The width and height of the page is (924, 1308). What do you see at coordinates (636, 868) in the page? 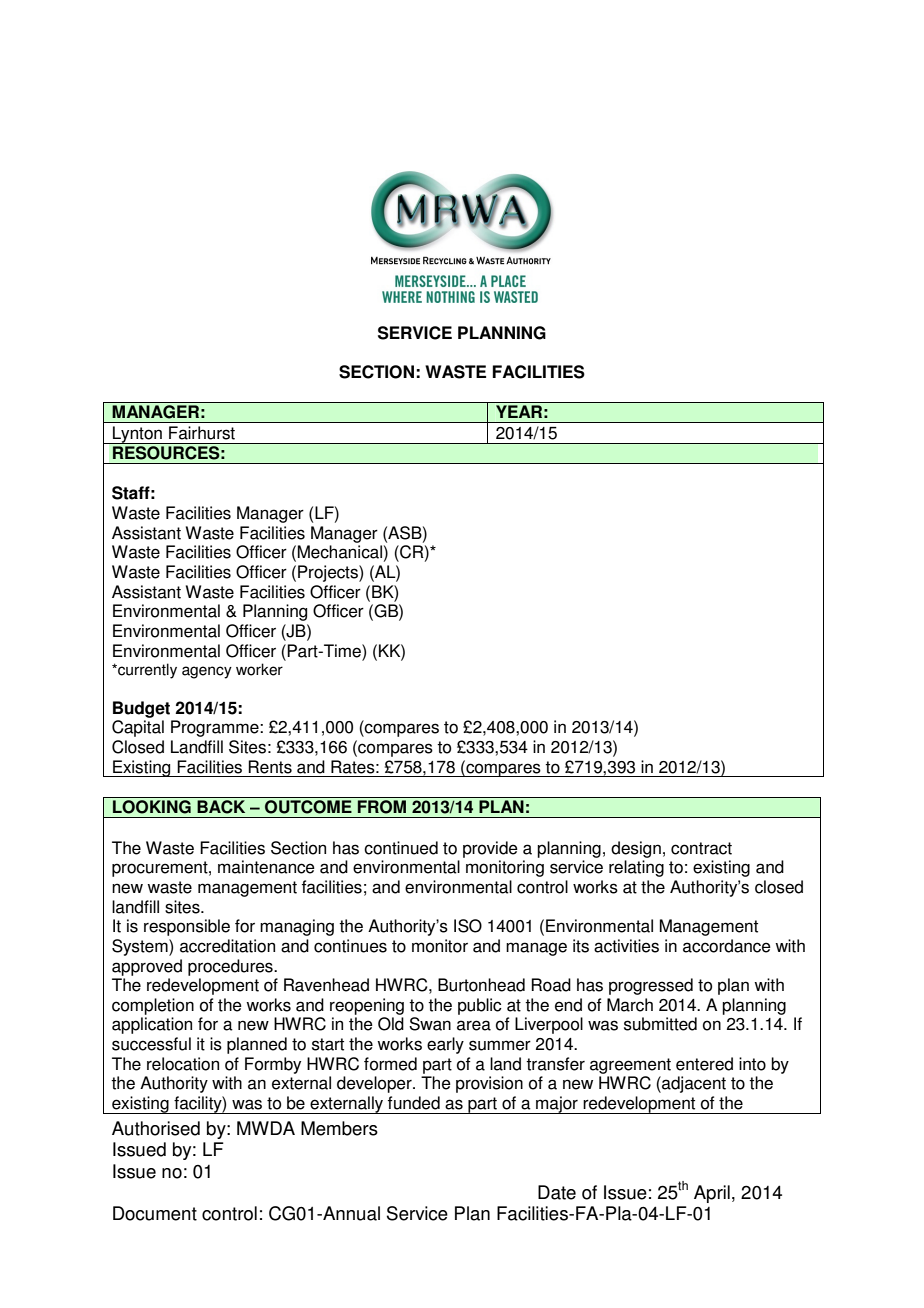
I see `relating` at bounding box center [636, 868].
